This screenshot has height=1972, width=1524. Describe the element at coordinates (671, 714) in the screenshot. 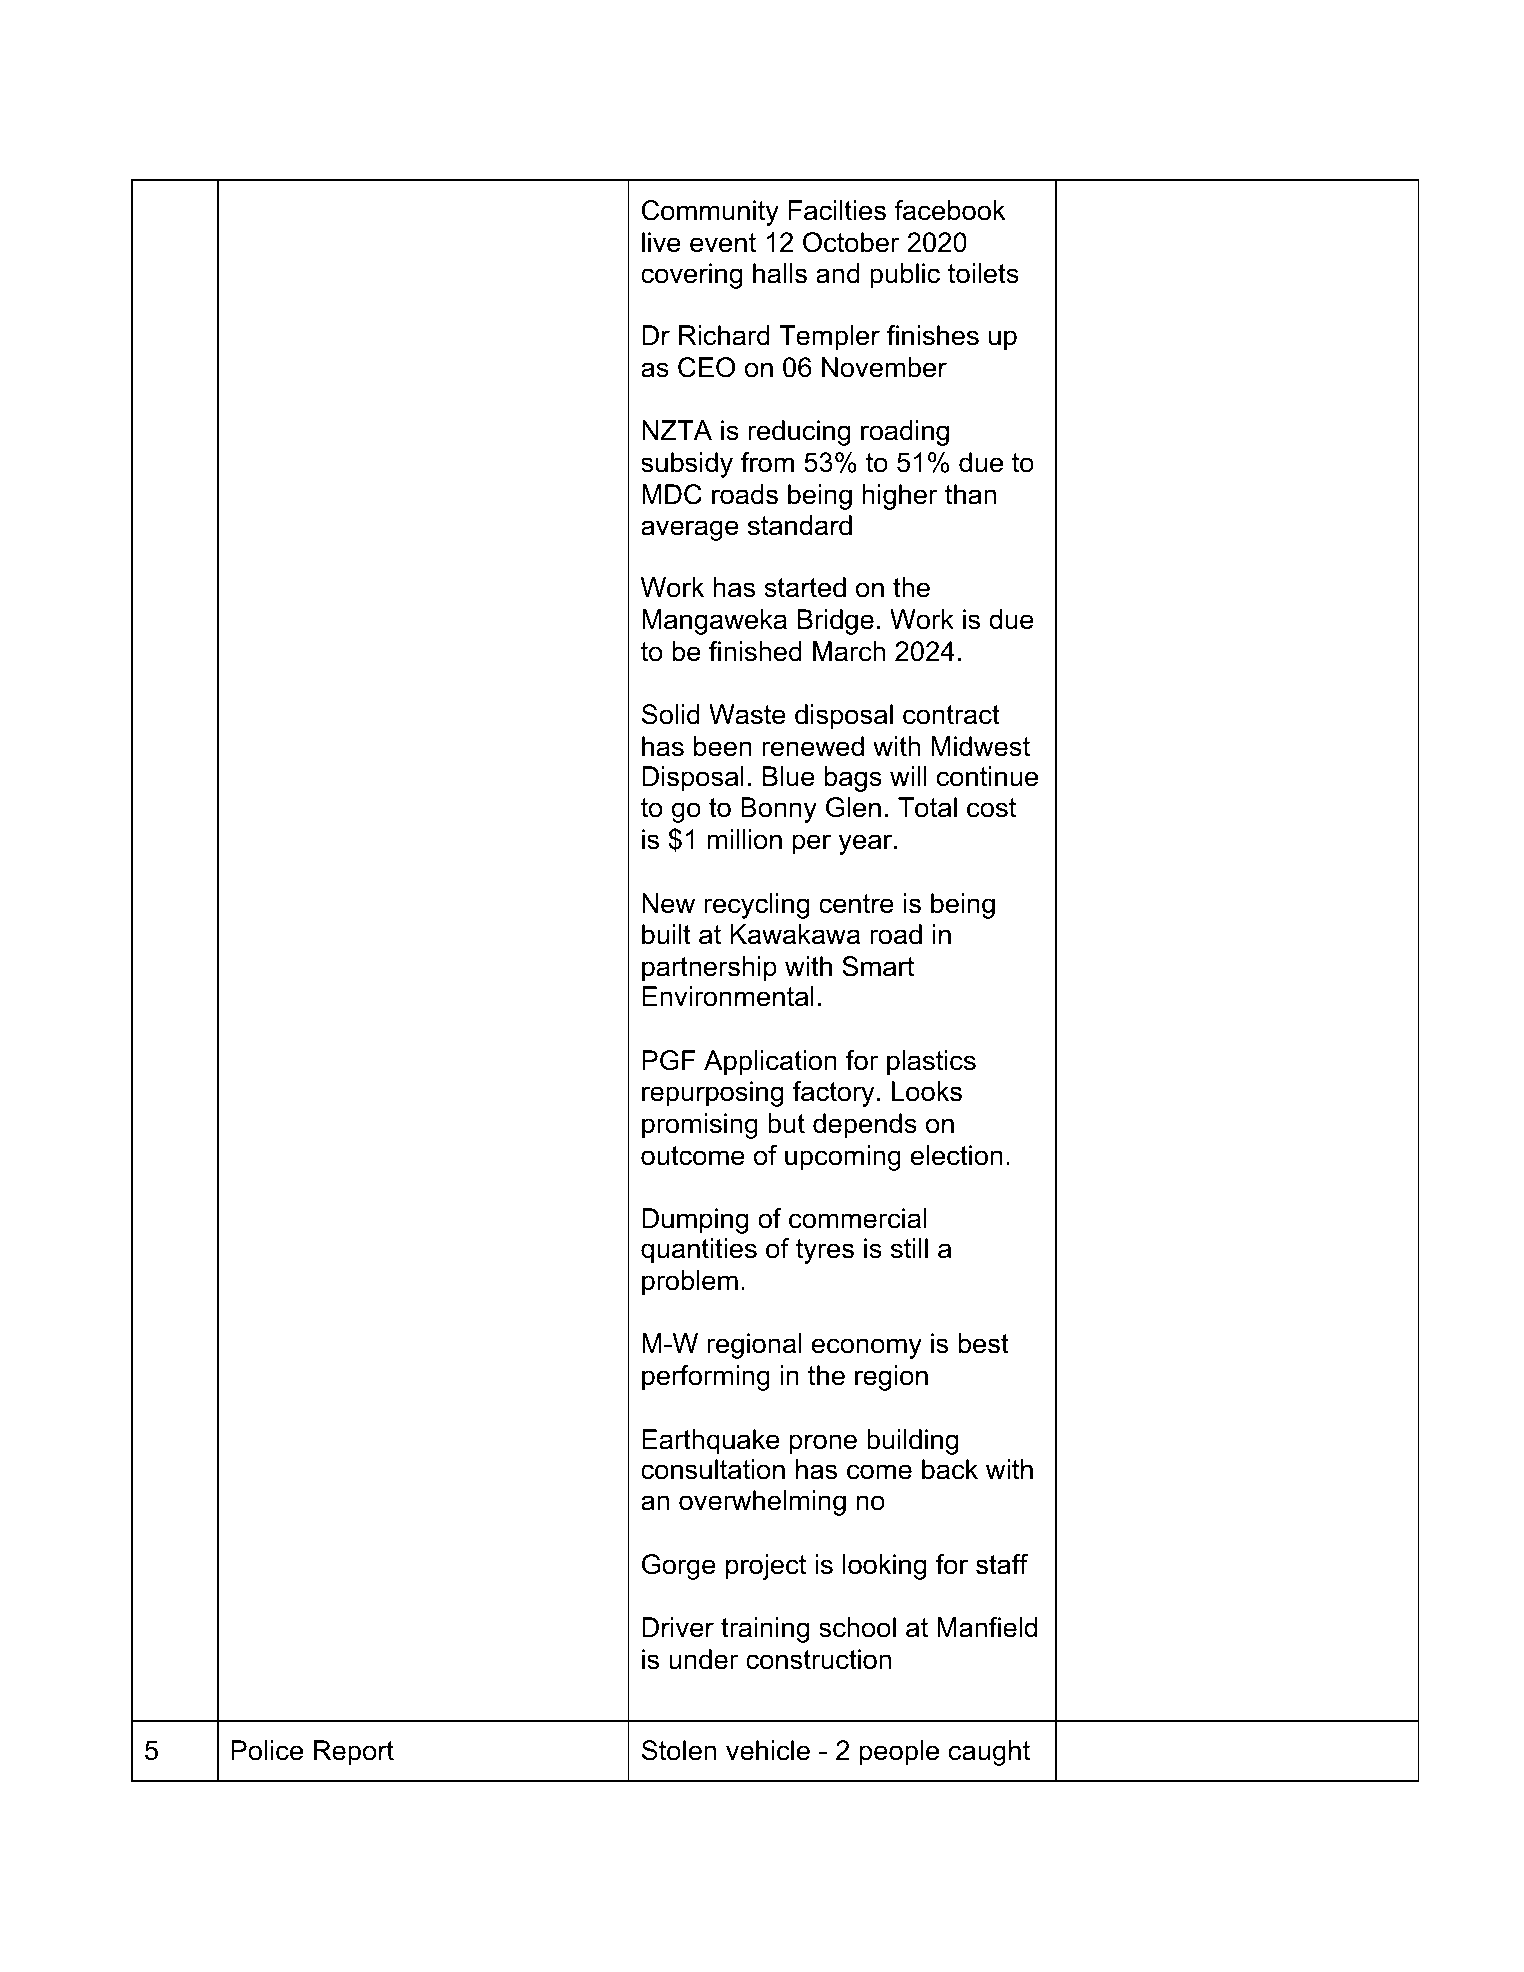

I see `Solid` at that location.
